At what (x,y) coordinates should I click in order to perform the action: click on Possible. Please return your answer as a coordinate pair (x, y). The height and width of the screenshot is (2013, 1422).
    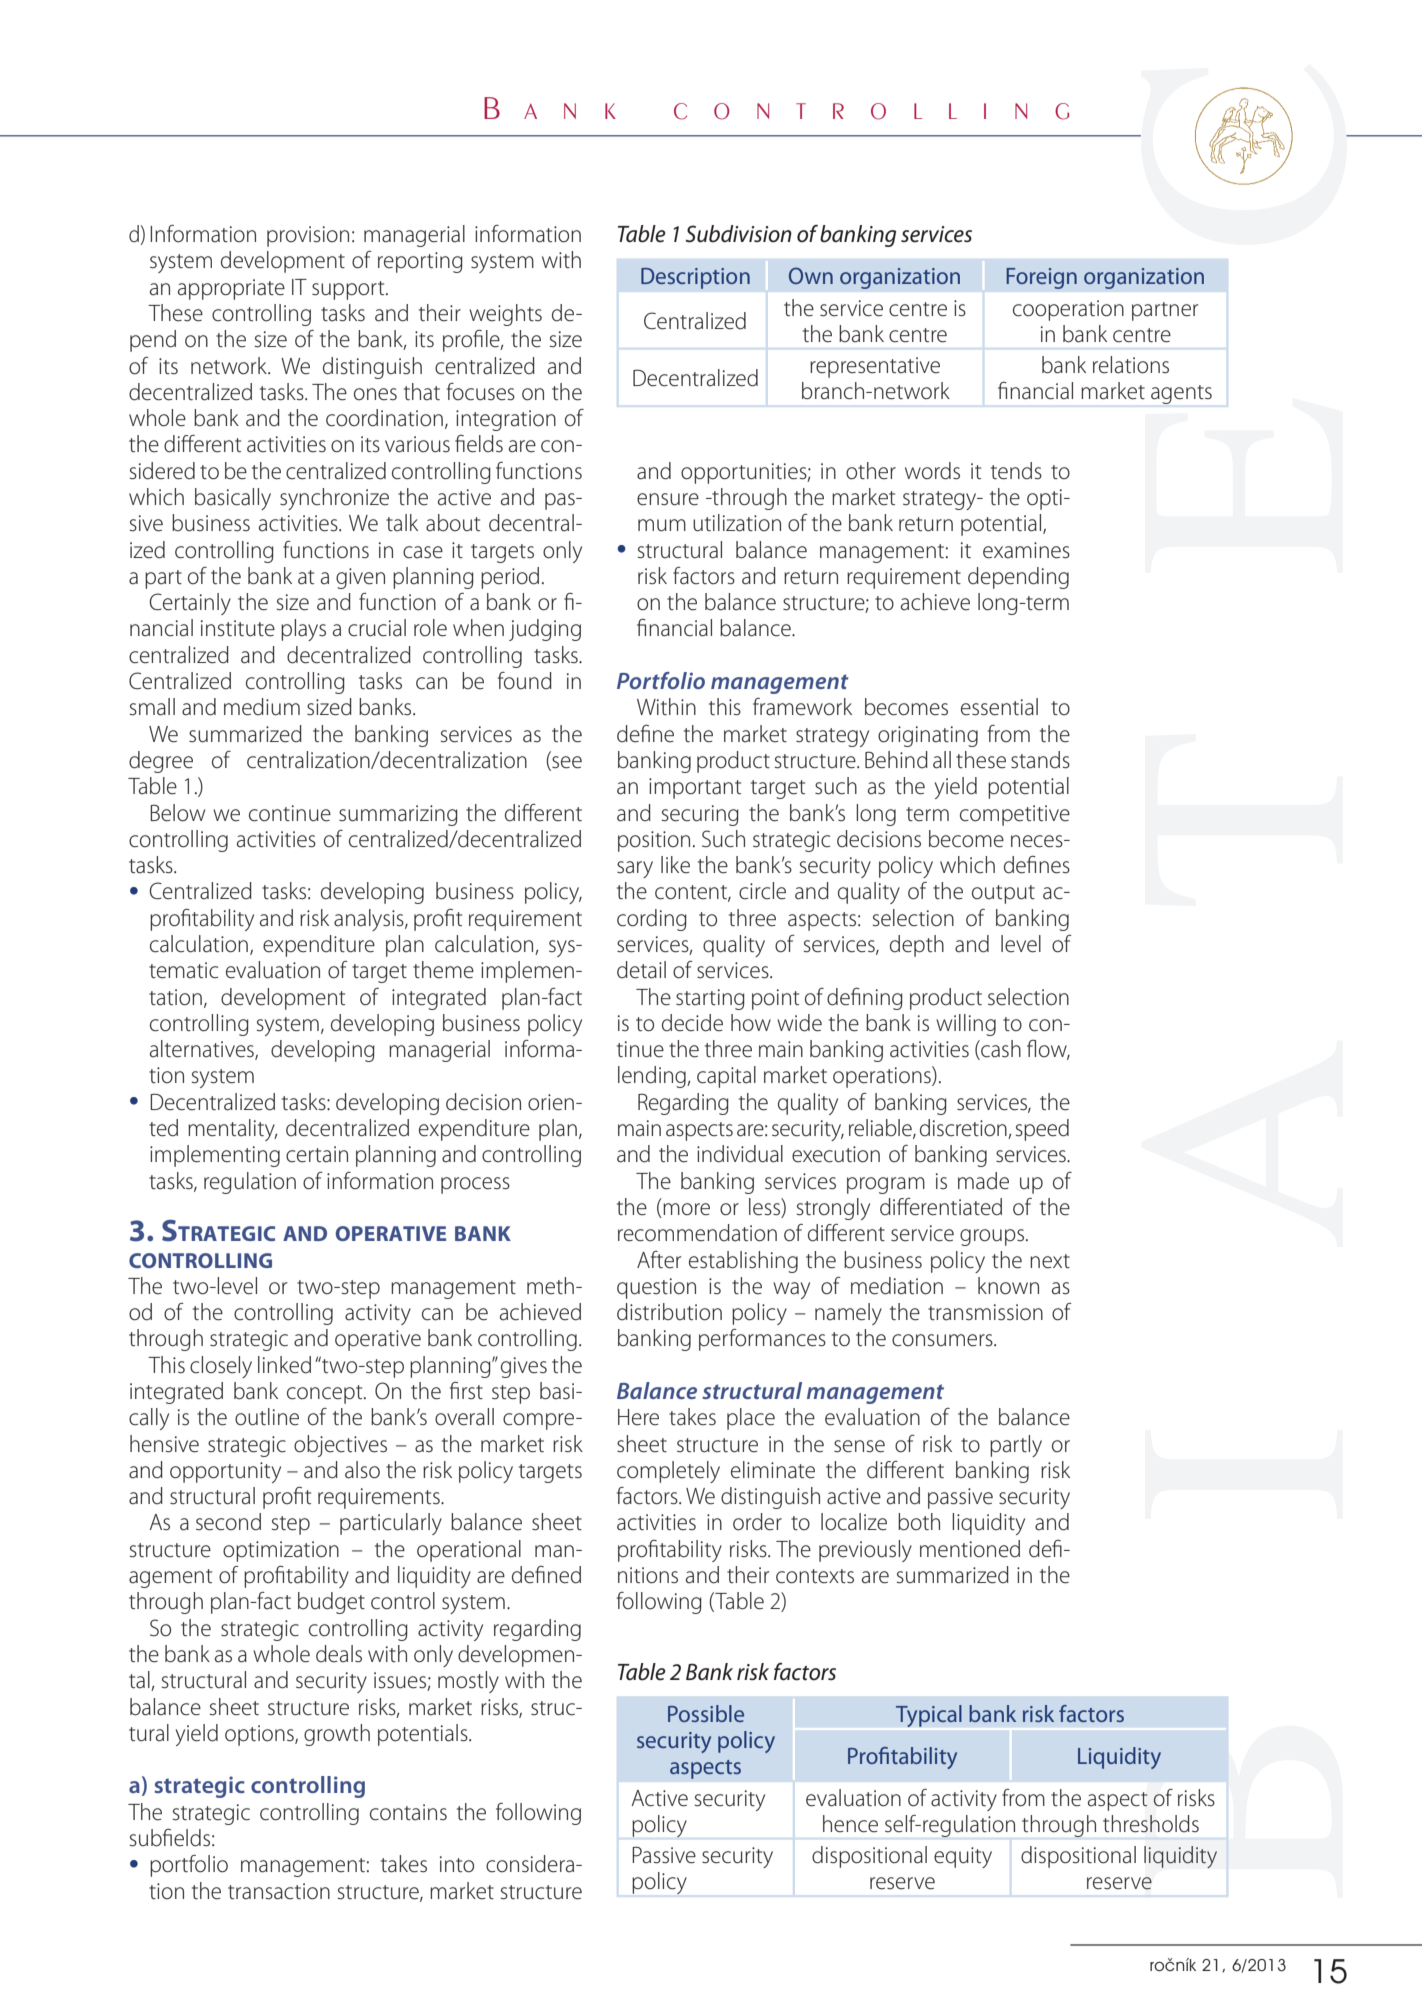
    Looking at the image, I should click on (706, 1713).
